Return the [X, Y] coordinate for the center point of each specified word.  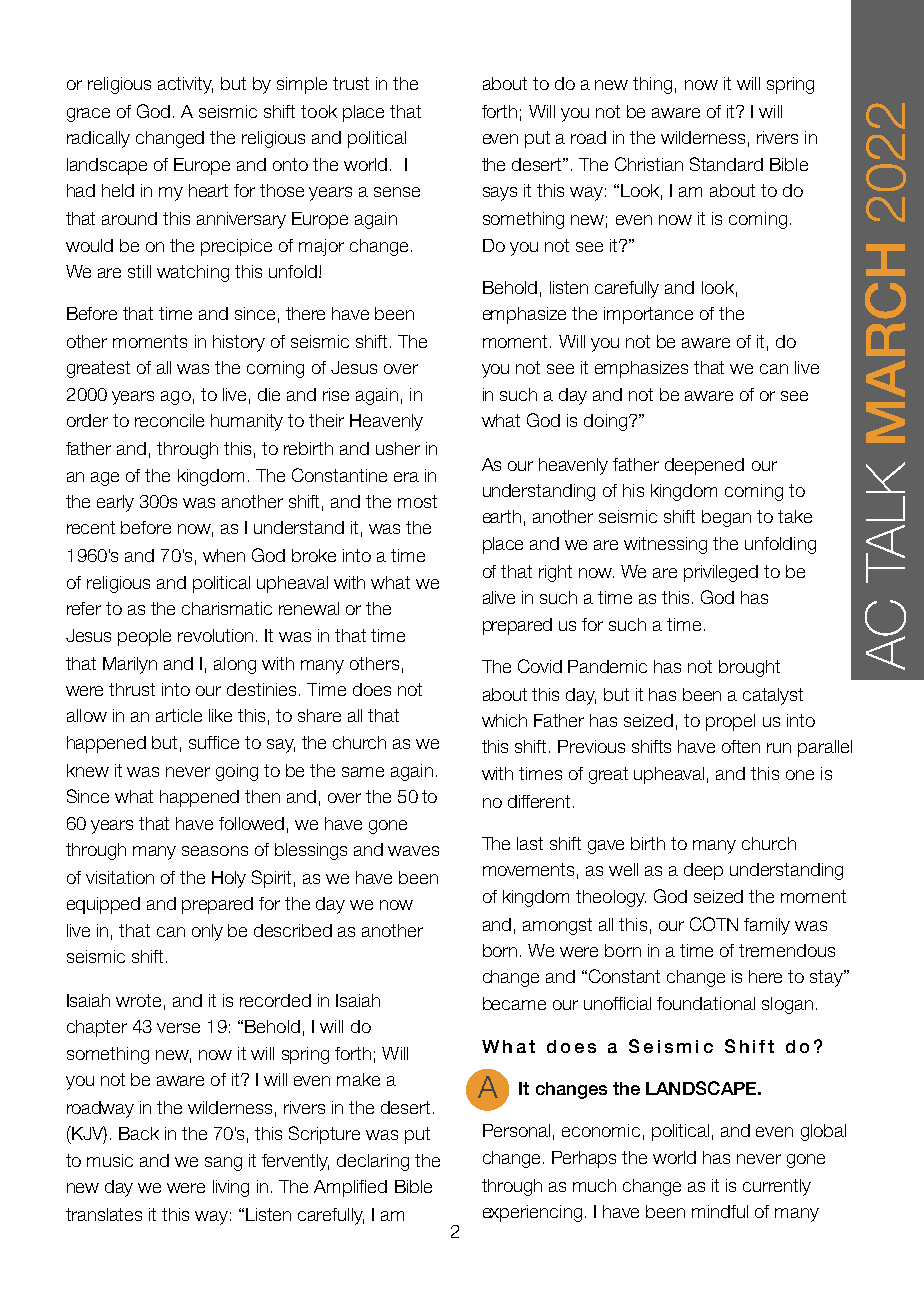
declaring [373, 1162]
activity [185, 85]
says [500, 194]
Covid [540, 666]
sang [223, 1164]
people [144, 637]
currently [777, 1187]
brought [749, 668]
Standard [726, 164]
